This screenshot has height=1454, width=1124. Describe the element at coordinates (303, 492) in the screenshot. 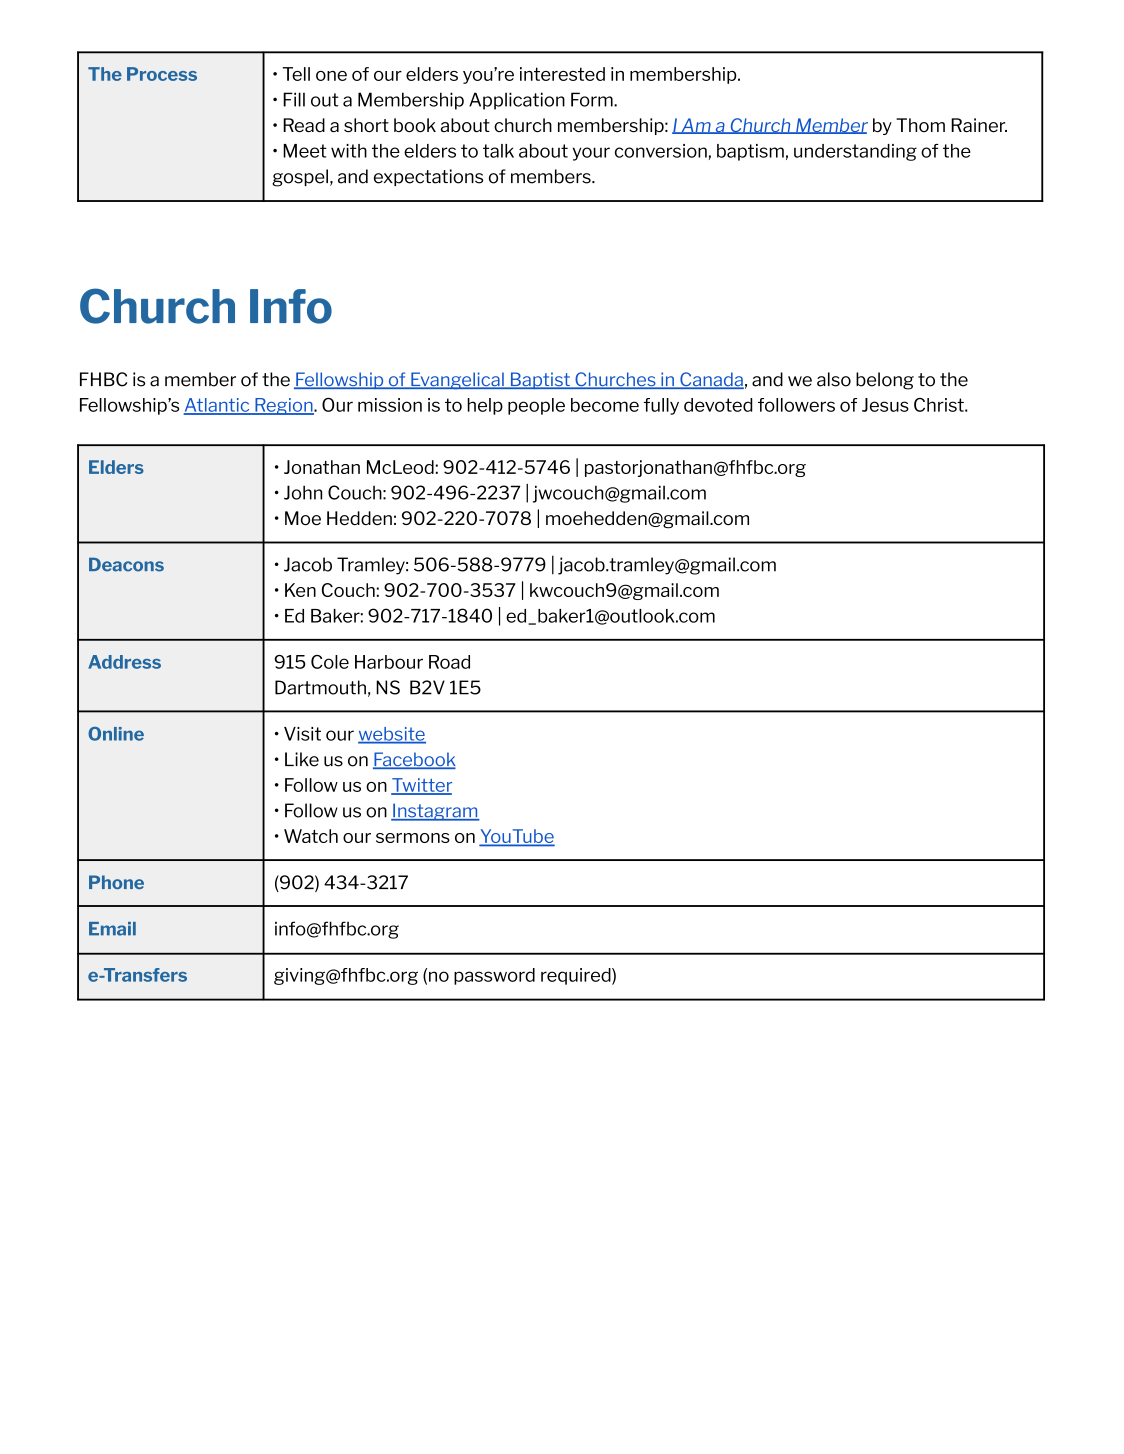

I see `John` at that location.
